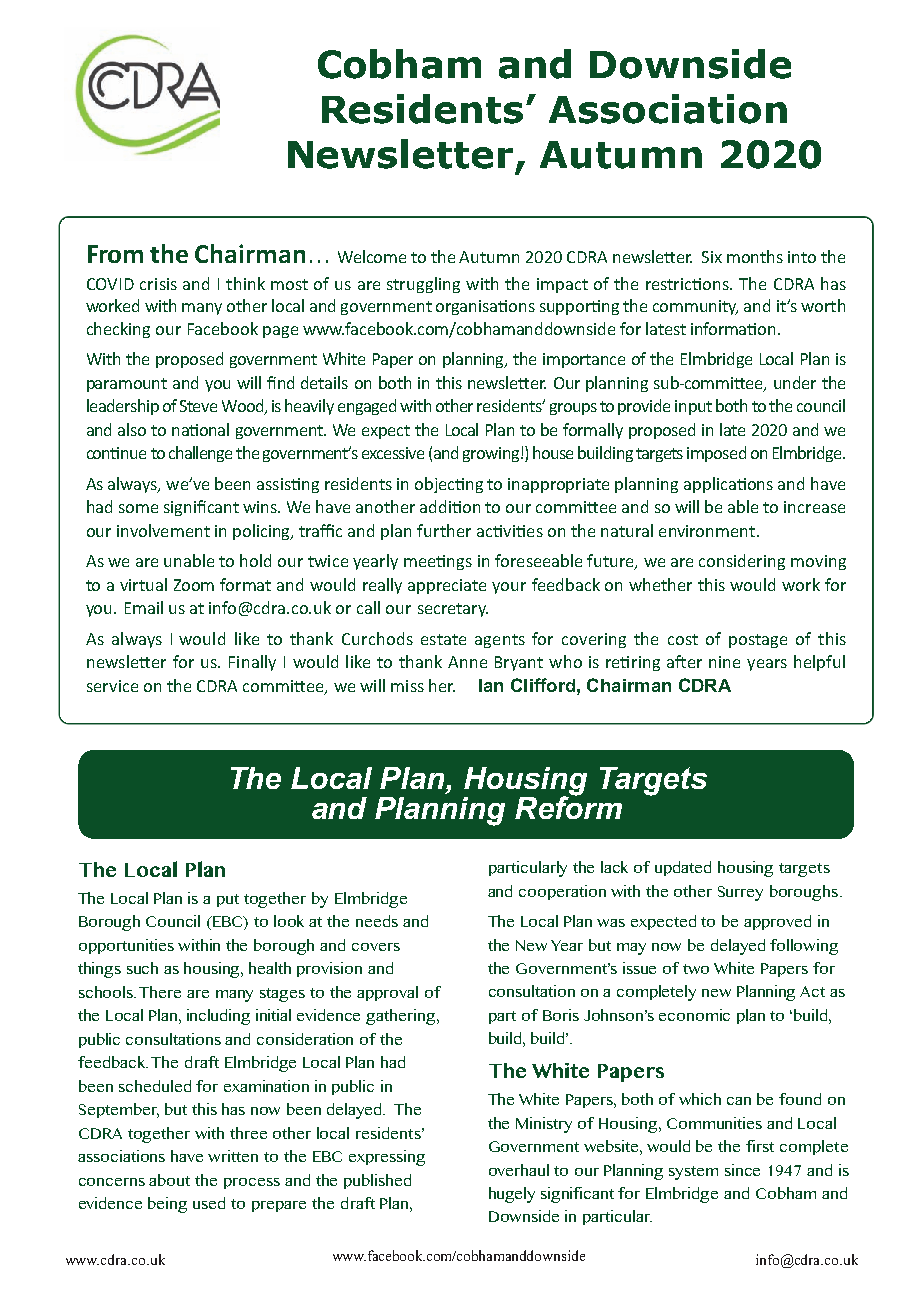  I want to click on hugely, so click(512, 1195).
